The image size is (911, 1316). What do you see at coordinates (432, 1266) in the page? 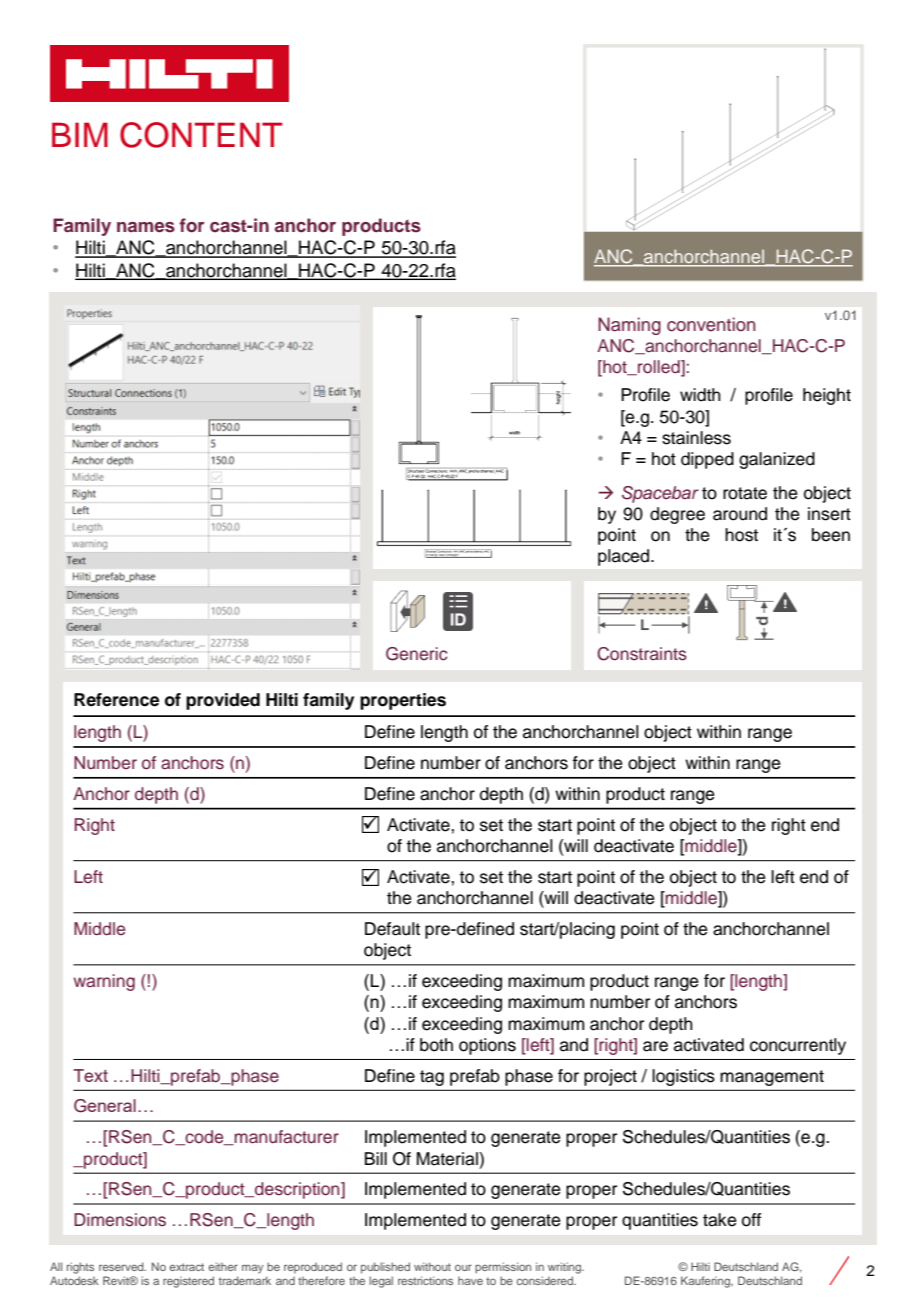
I see `without` at bounding box center [432, 1266].
